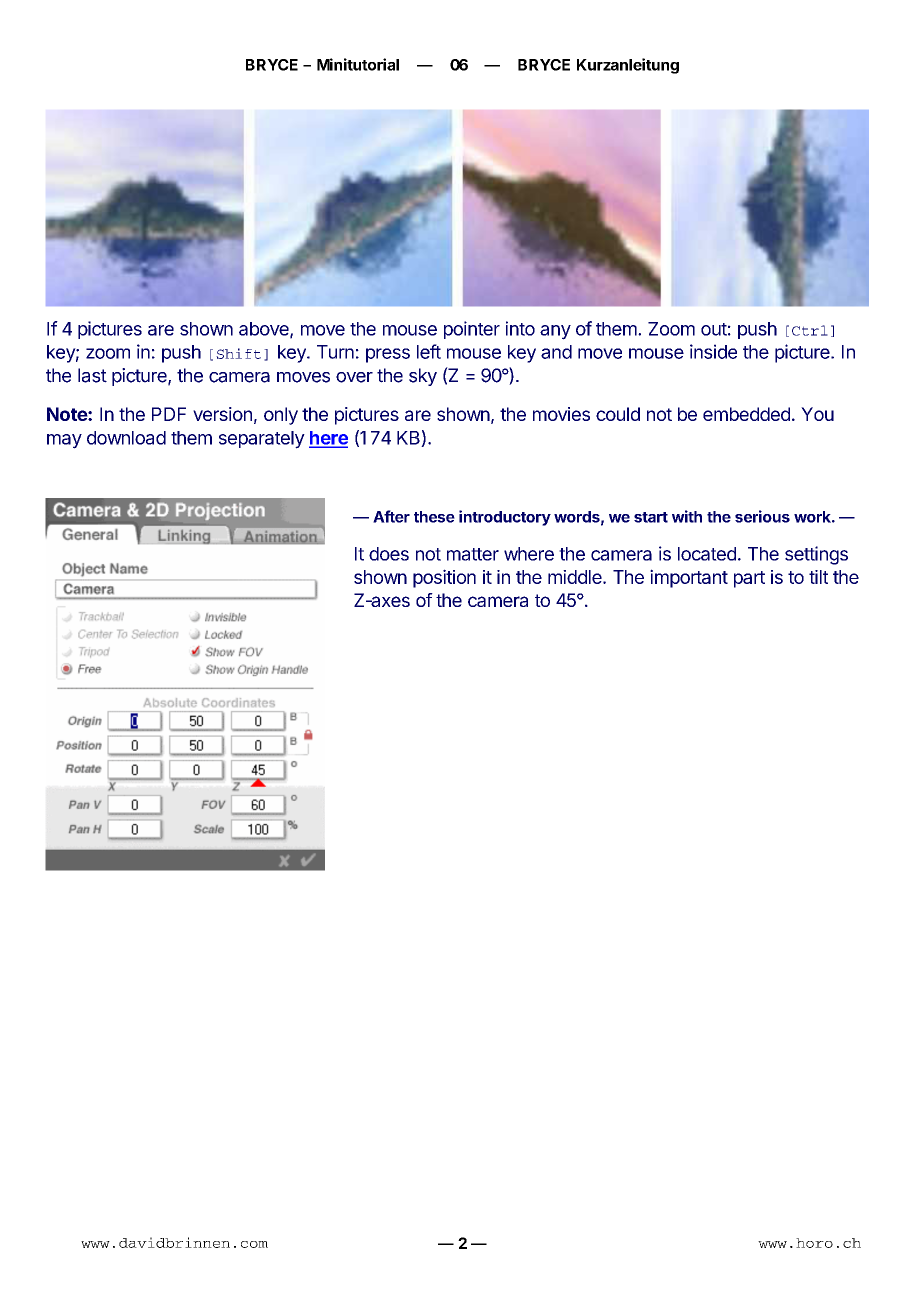  Describe the element at coordinates (335, 352) in the page. I see `Turn` at that location.
